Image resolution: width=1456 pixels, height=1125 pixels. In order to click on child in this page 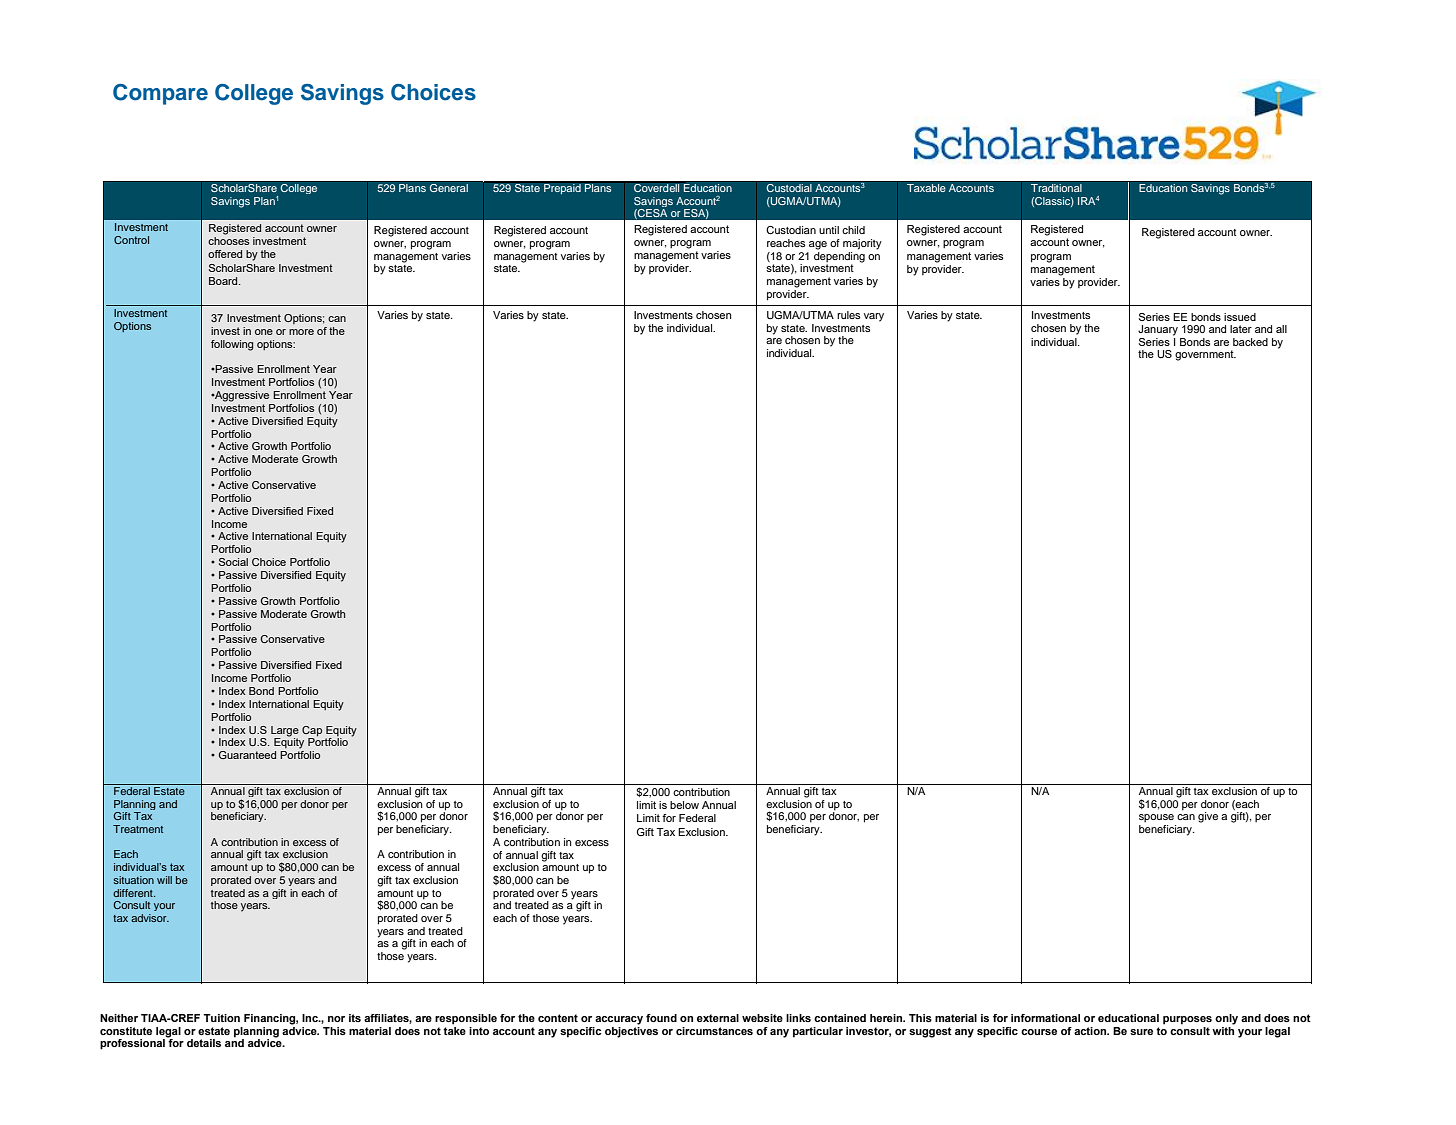, I will do `click(853, 230)`.
